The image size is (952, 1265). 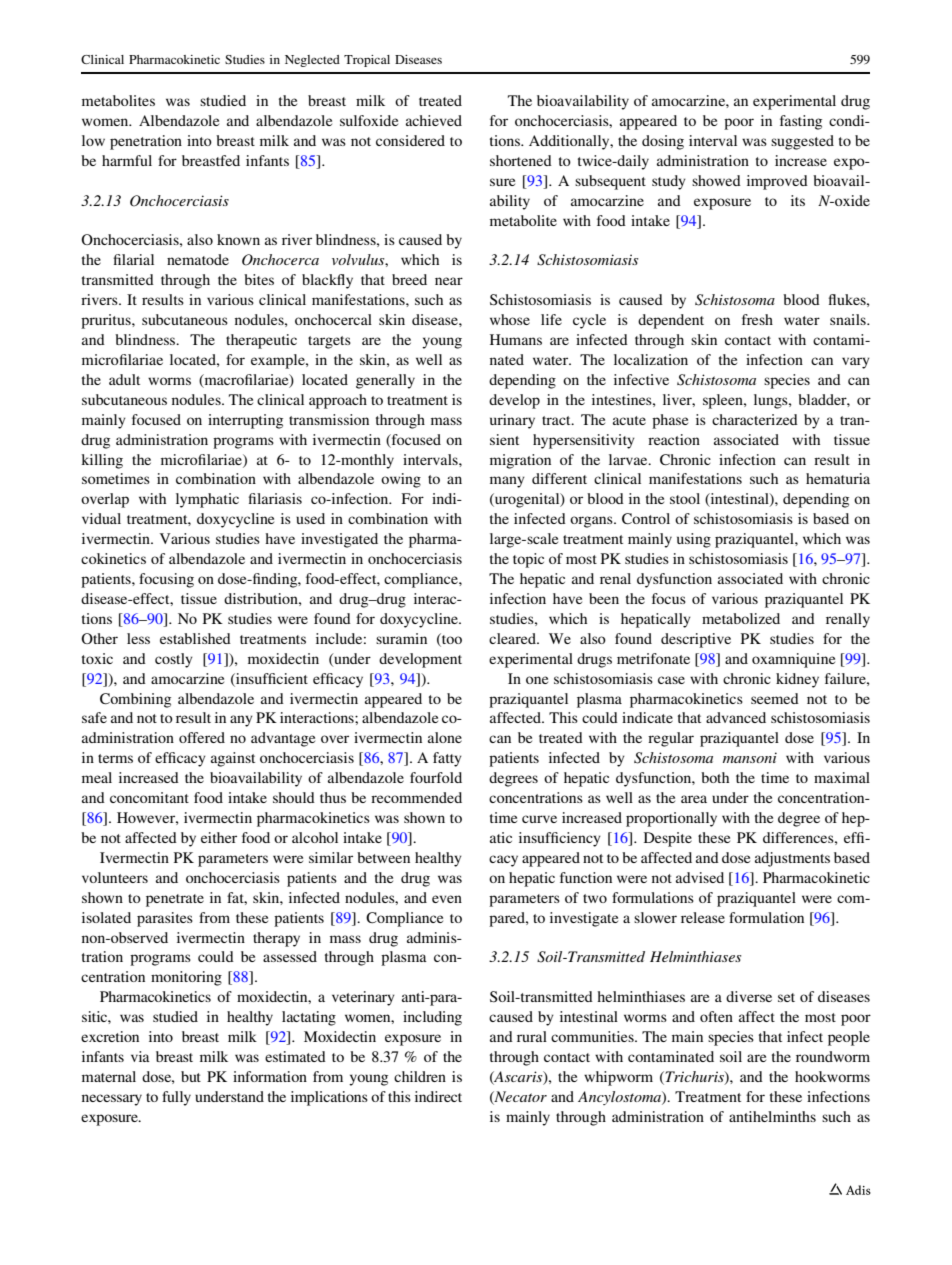 I want to click on harmful, so click(x=127, y=160).
